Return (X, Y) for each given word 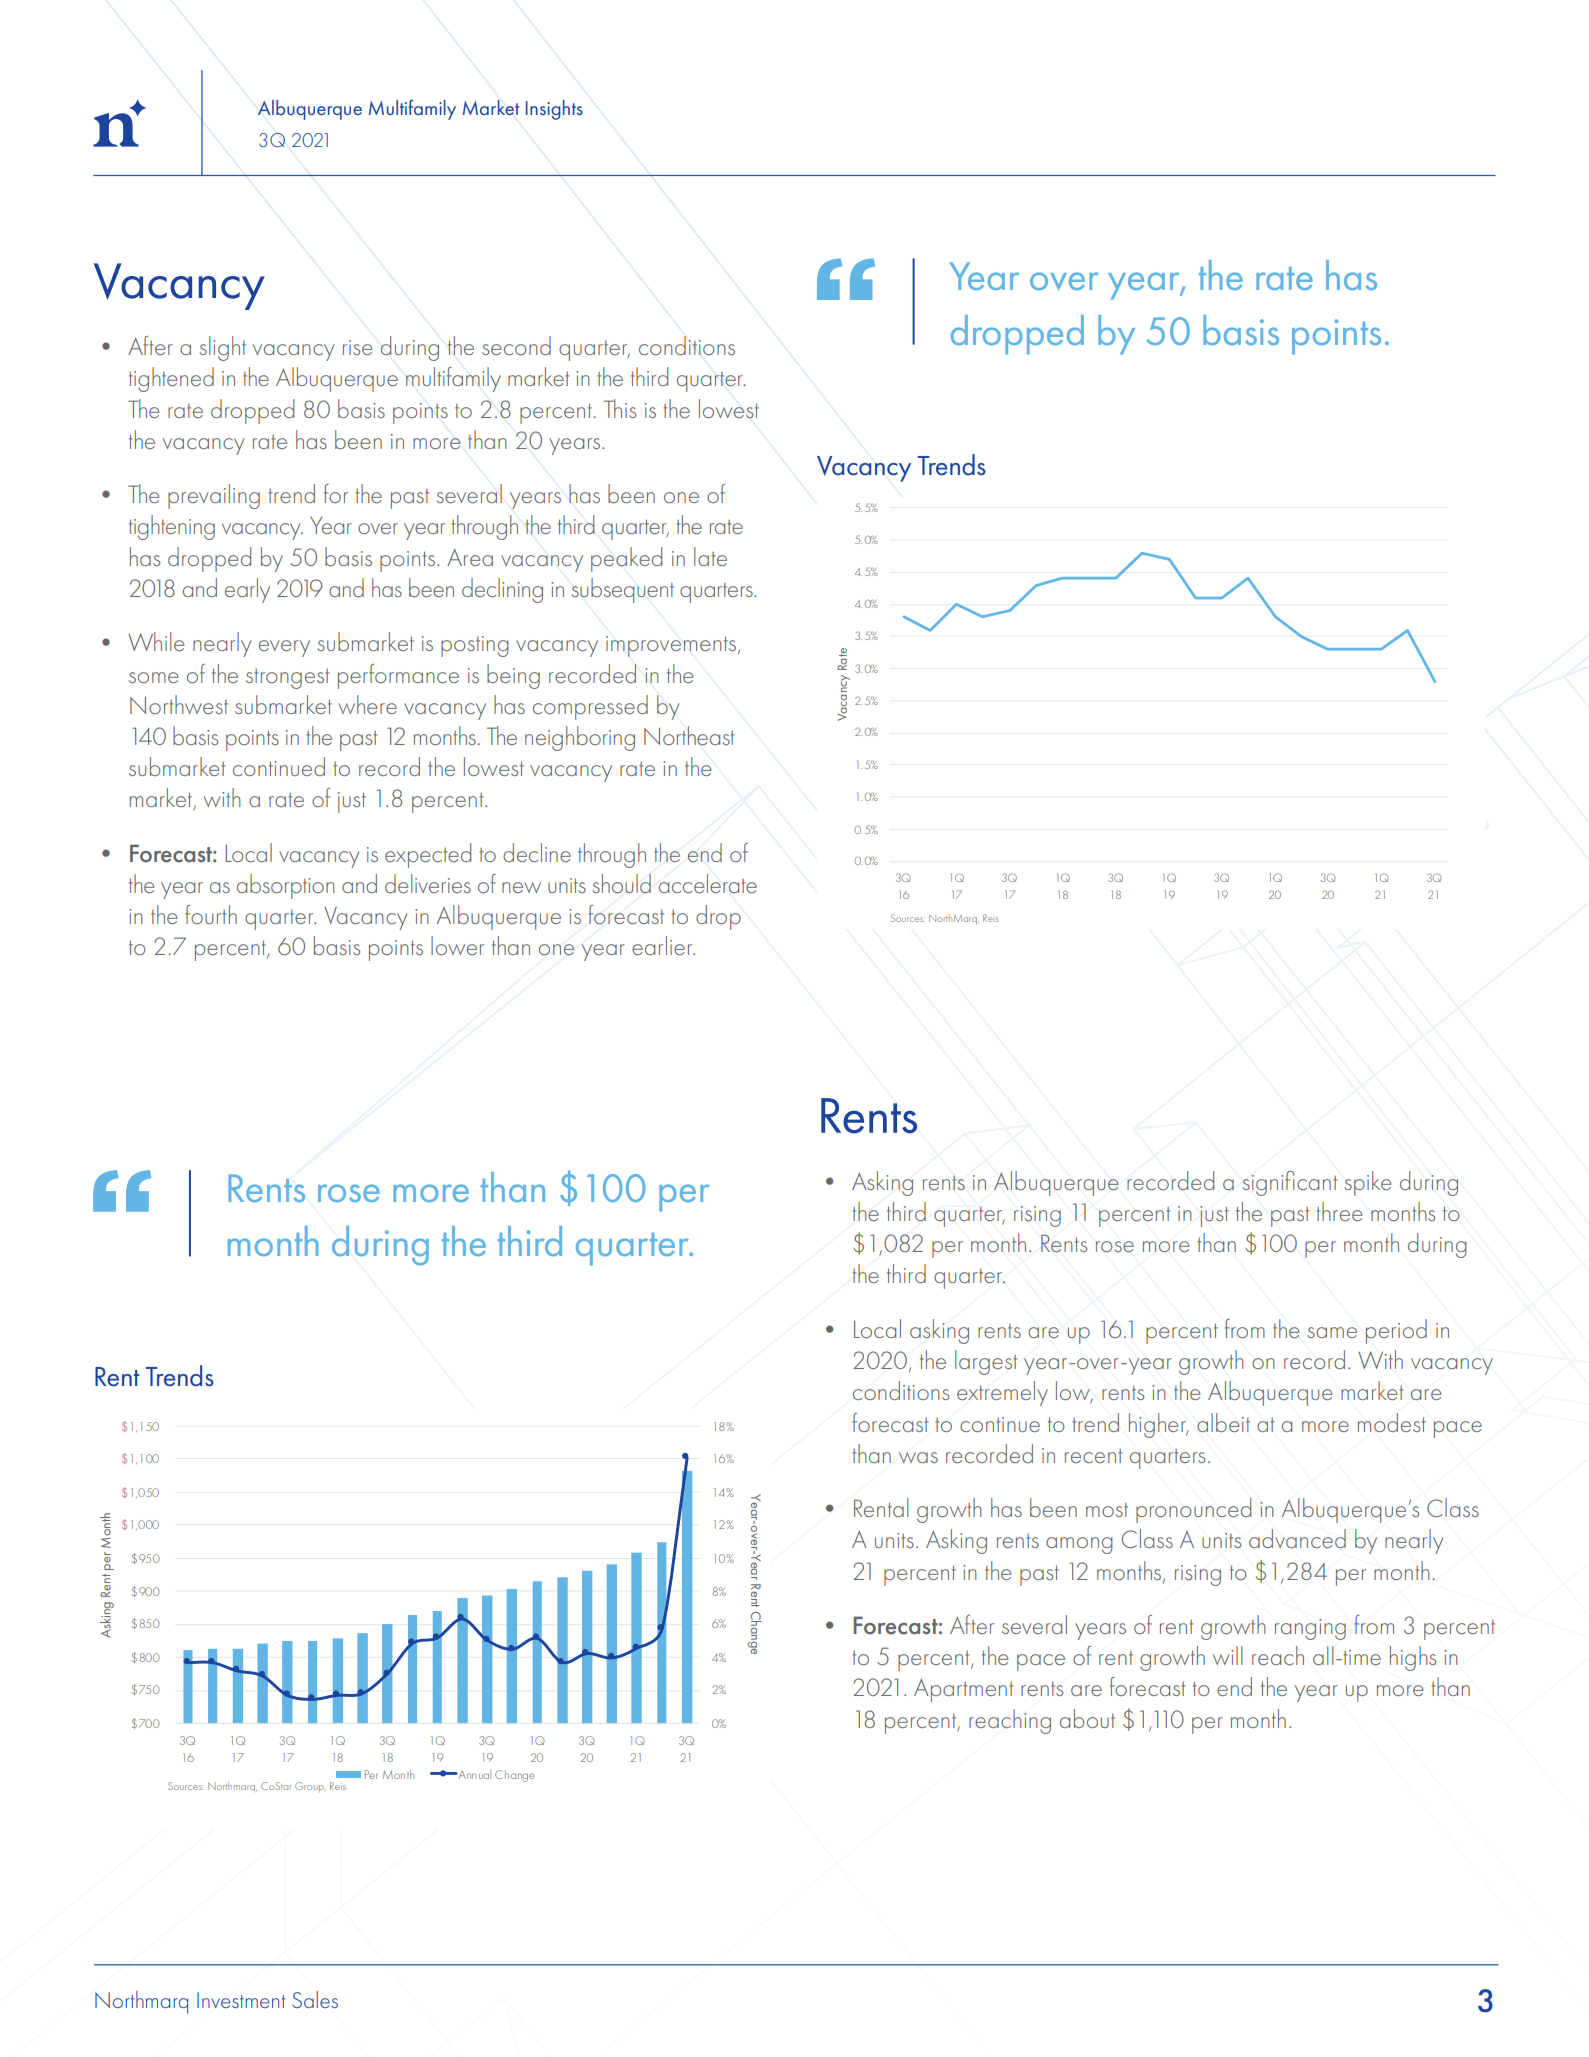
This (620, 408)
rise (357, 347)
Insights (554, 110)
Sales (315, 1999)
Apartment (964, 1690)
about (1087, 1718)
